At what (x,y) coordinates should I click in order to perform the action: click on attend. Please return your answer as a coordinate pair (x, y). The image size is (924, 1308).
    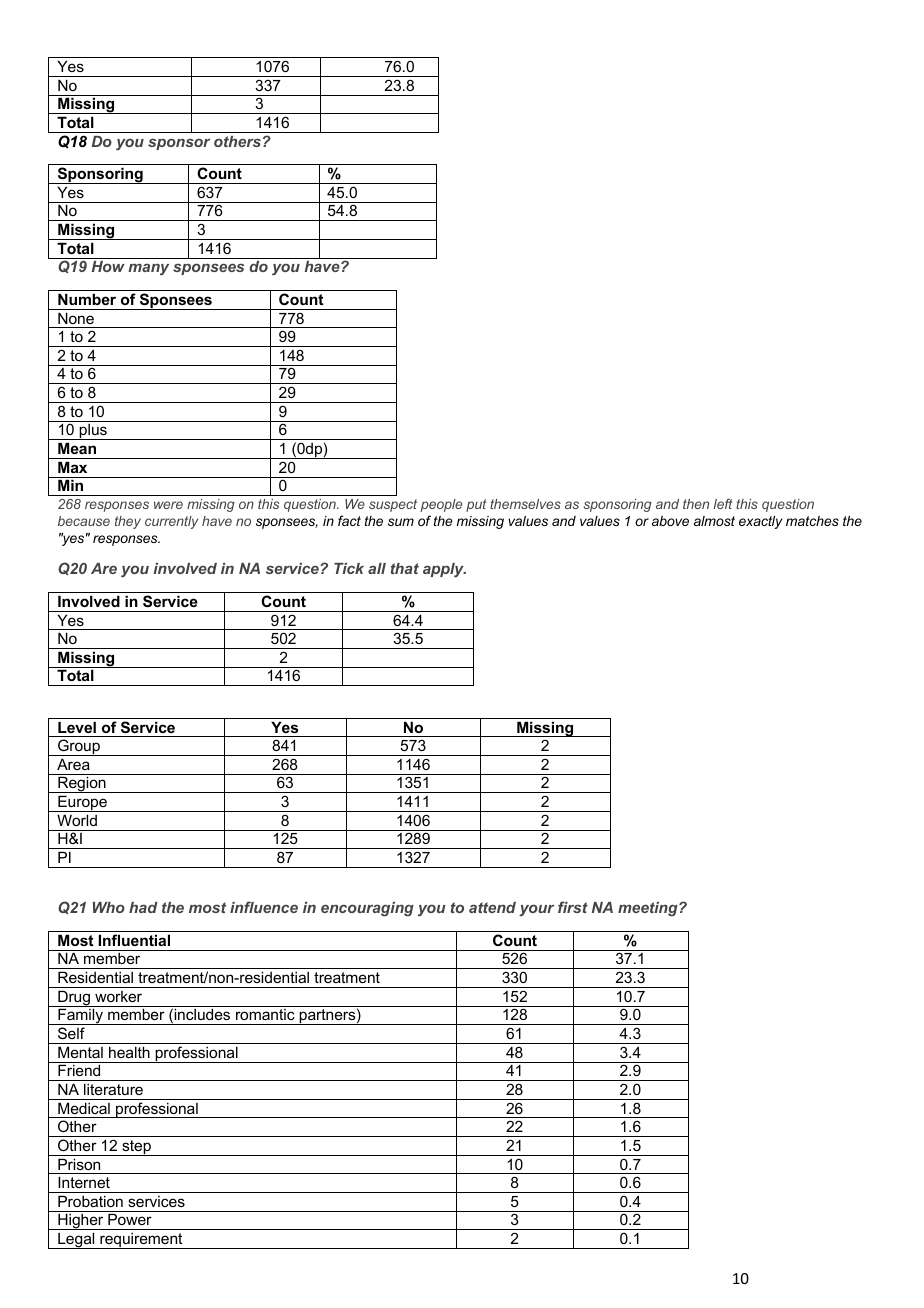
    Looking at the image, I should click on (492, 907).
